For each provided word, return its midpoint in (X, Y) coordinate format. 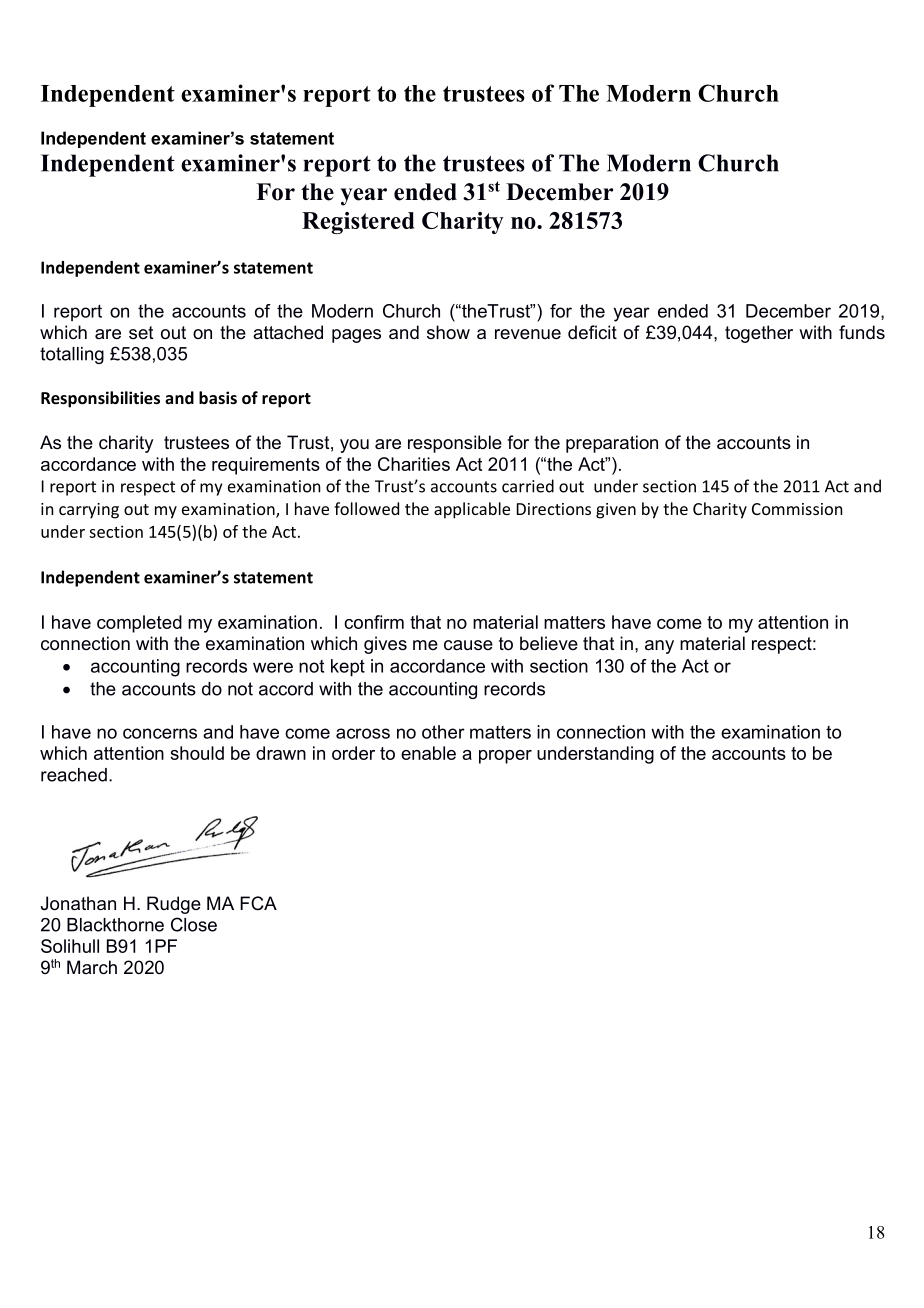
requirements (266, 466)
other (443, 732)
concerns (160, 733)
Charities (414, 464)
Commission (797, 509)
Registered (358, 223)
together (759, 334)
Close (194, 924)
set (141, 332)
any (659, 647)
